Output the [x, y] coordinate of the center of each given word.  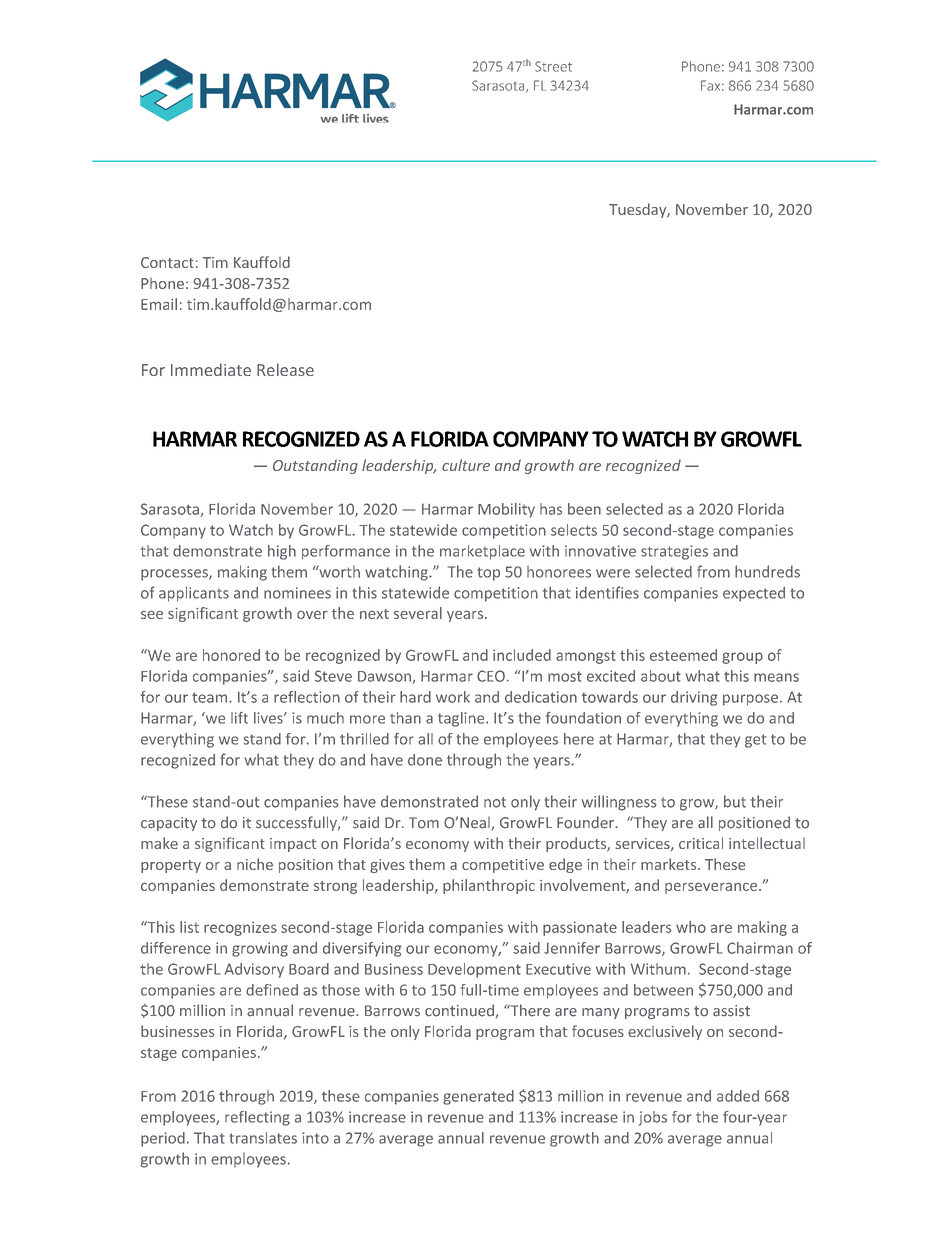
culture [466, 465]
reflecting [257, 1118]
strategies [674, 552]
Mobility [506, 510]
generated [478, 1097]
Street [553, 66]
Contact [167, 262]
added [738, 1096]
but [735, 801]
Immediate [211, 369]
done [425, 760]
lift [239, 718]
